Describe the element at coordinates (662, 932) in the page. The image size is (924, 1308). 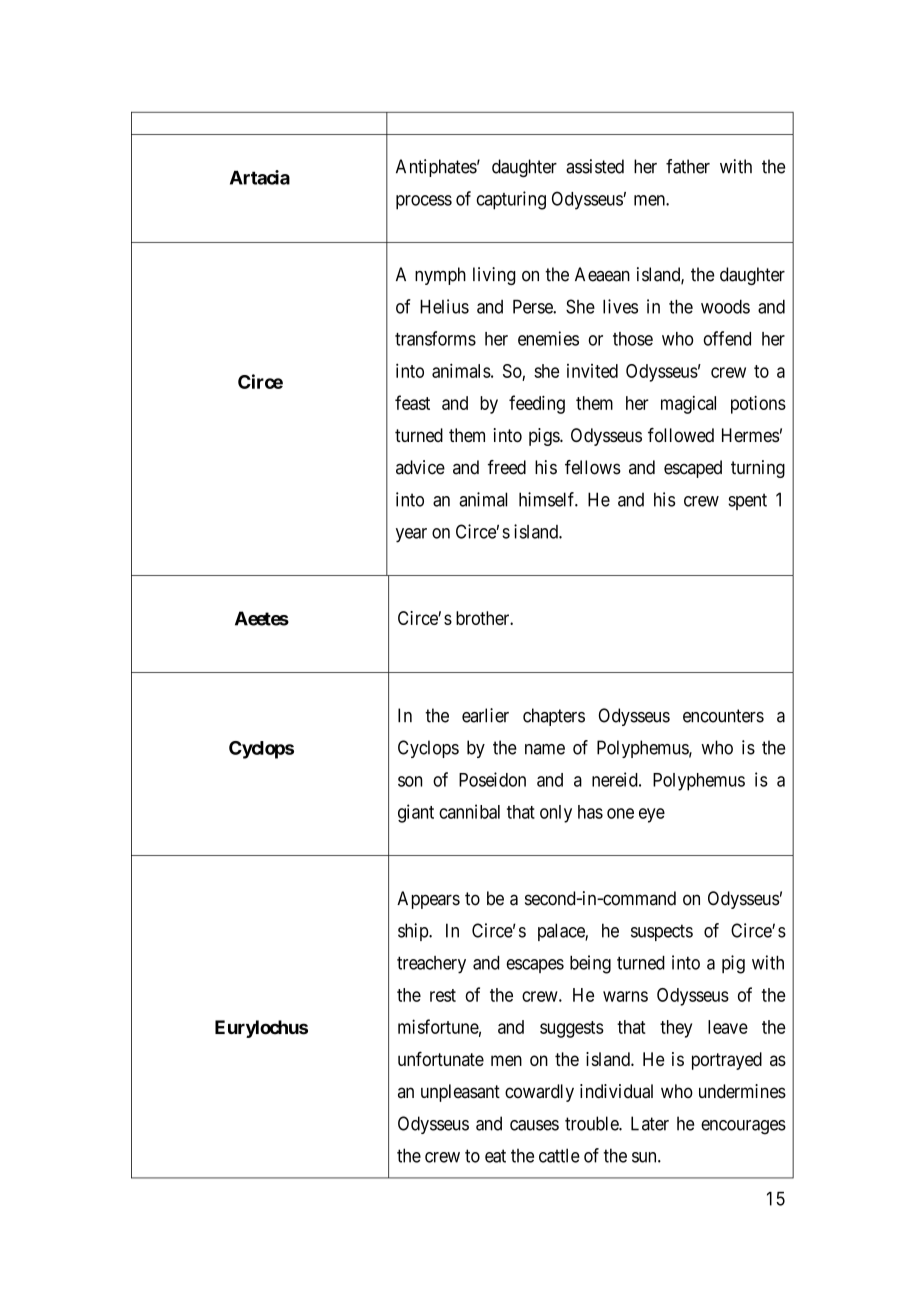
I see `suspects` at that location.
